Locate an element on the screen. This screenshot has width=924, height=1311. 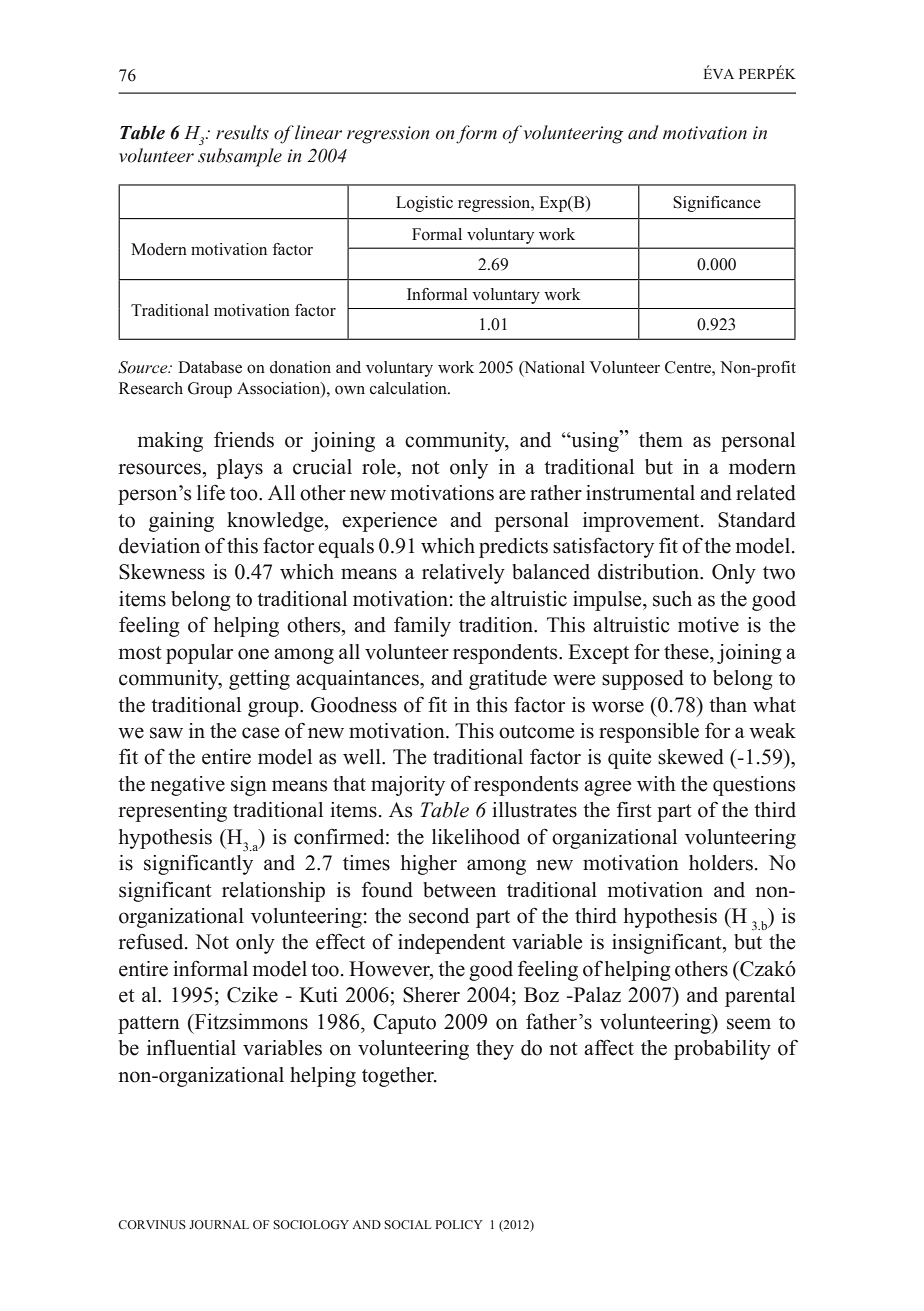
JOURNAL is located at coordinates (219, 1224).
